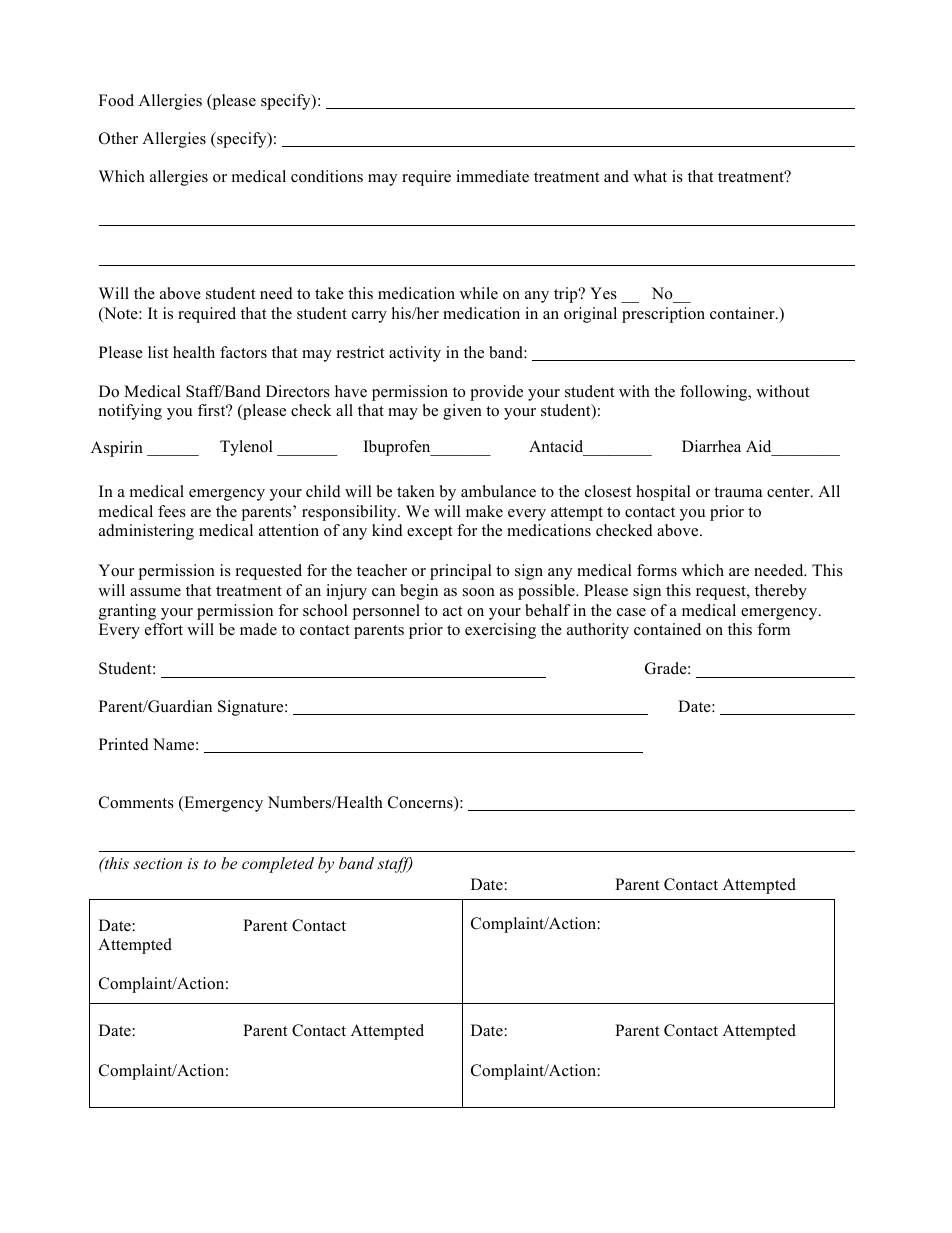 This screenshot has width=952, height=1233. What do you see at coordinates (118, 138) in the screenshot?
I see `Other` at bounding box center [118, 138].
